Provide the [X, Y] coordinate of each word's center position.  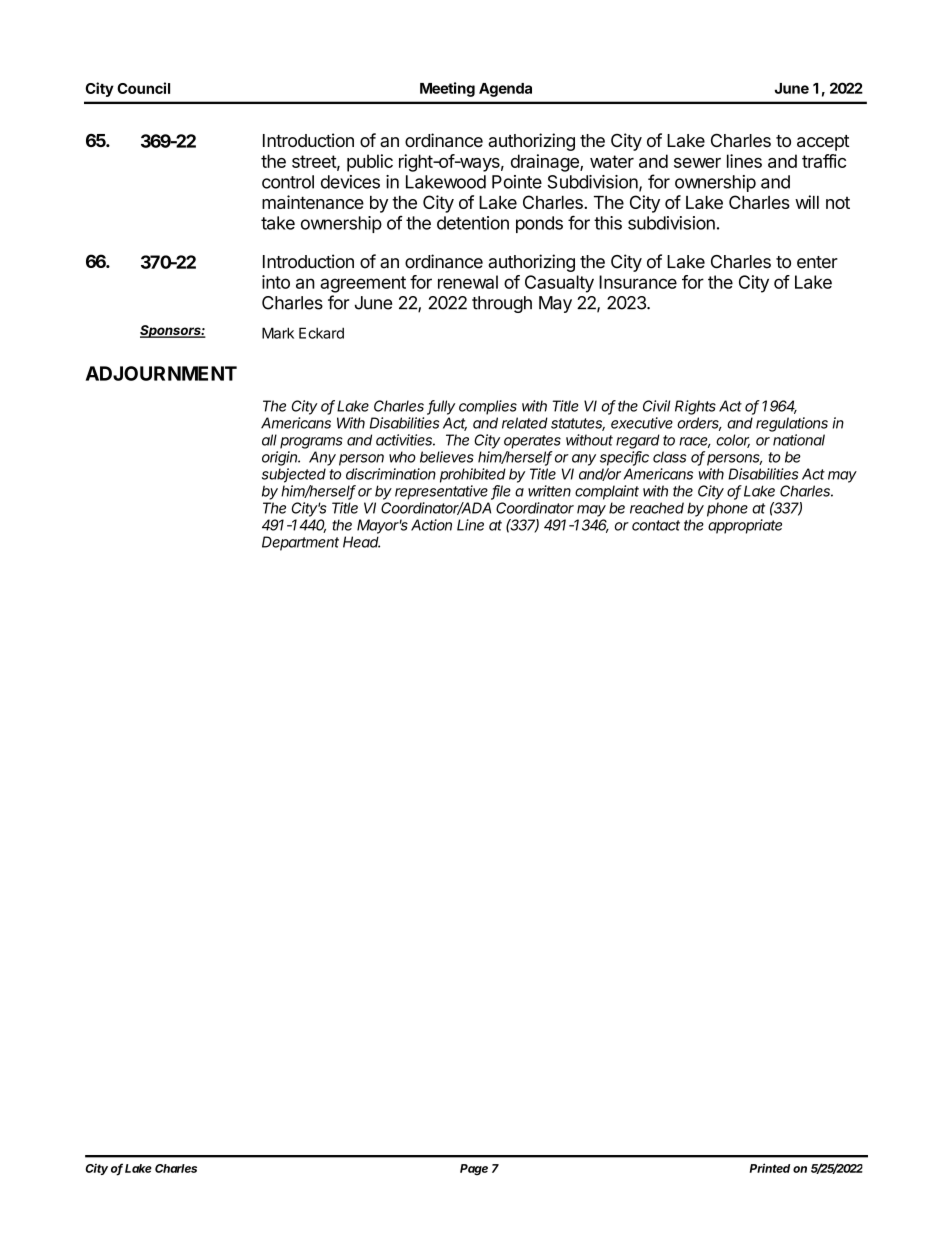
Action [431, 525]
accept [823, 143]
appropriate [745, 526]
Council [143, 88]
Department [300, 543]
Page [474, 1170]
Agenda [505, 90]
